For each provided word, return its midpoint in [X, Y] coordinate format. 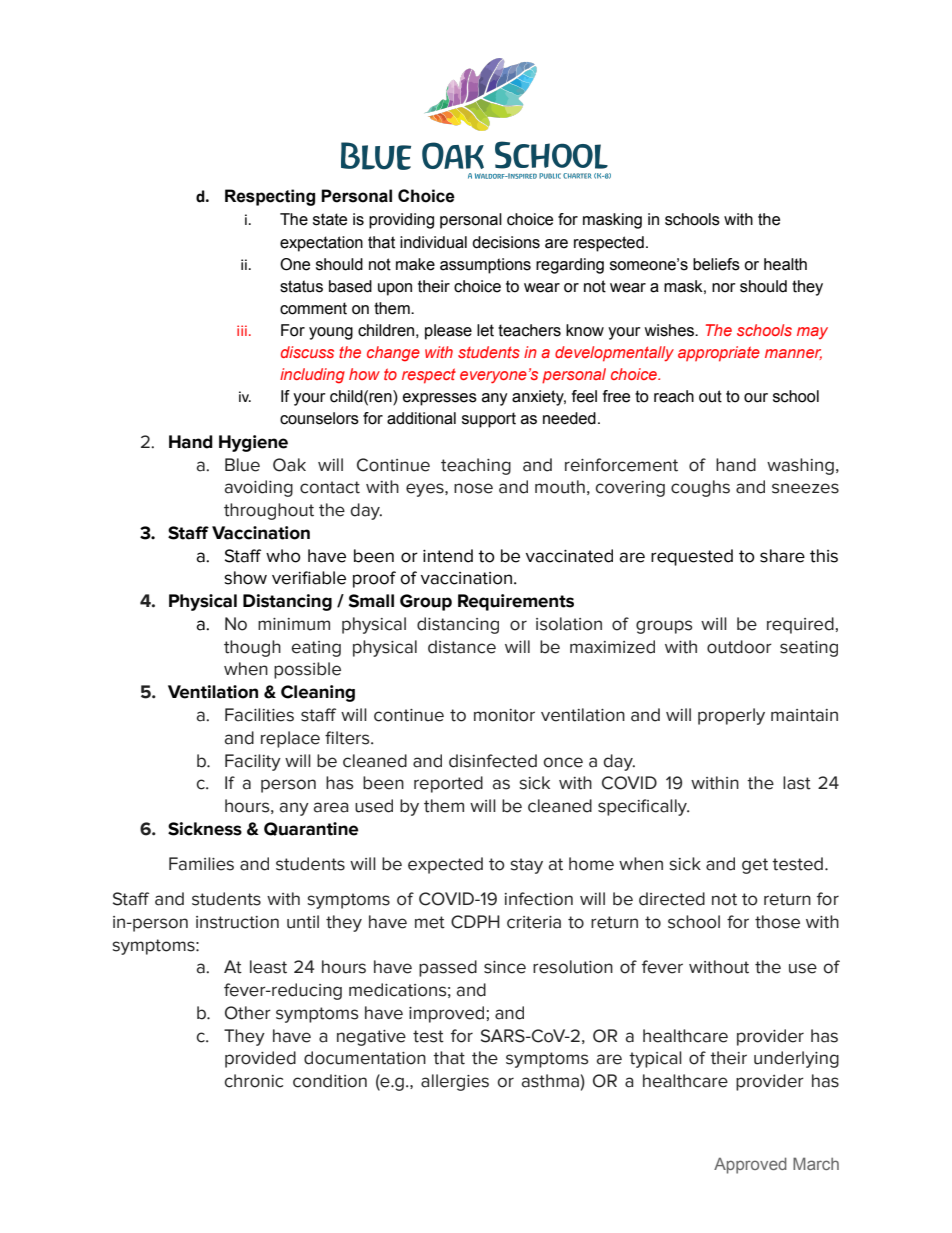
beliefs [716, 264]
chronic [253, 1081]
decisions [506, 242]
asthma [550, 1081]
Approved [750, 1165]
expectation [321, 244]
